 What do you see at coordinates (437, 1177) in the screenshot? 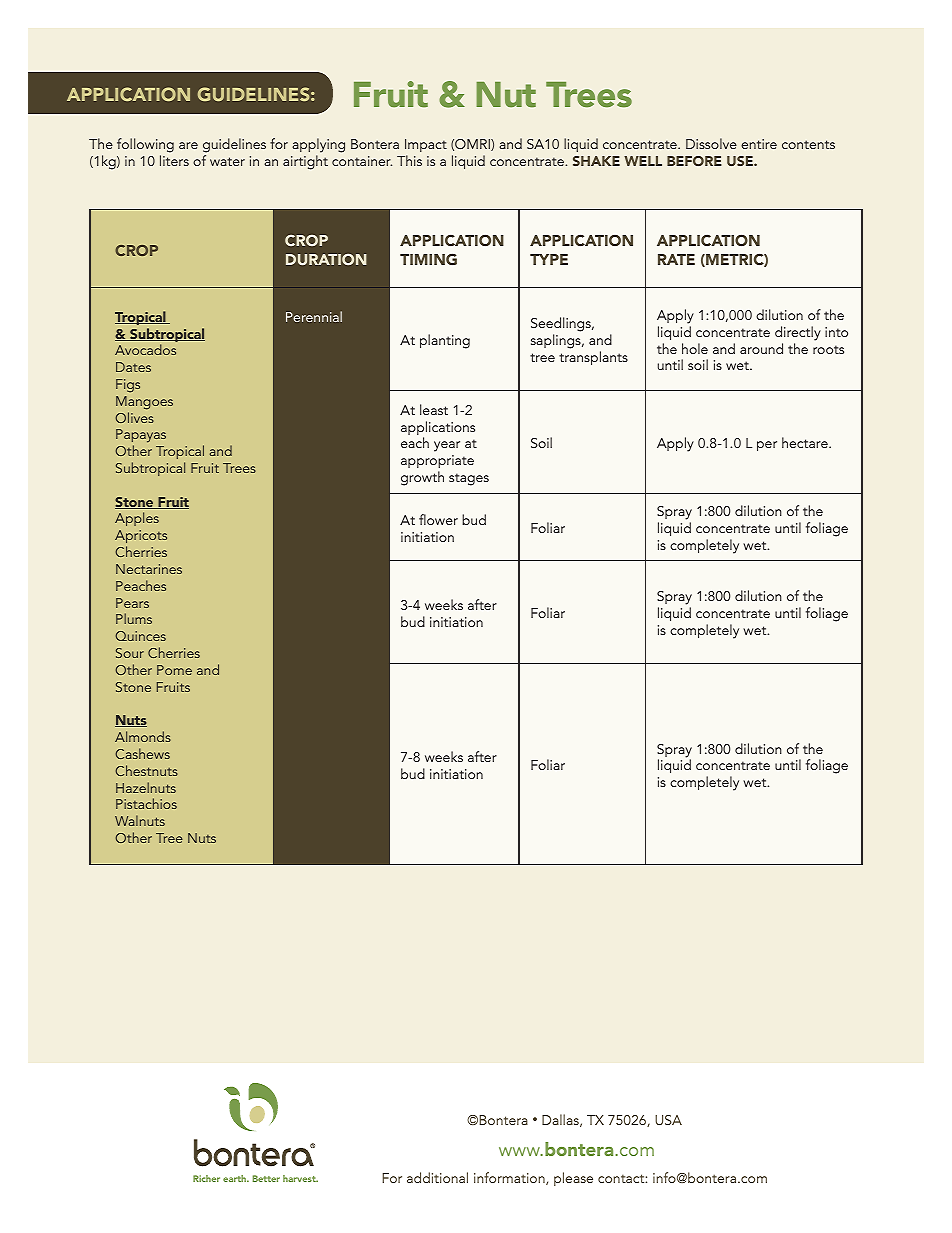
I see `additional` at bounding box center [437, 1177].
